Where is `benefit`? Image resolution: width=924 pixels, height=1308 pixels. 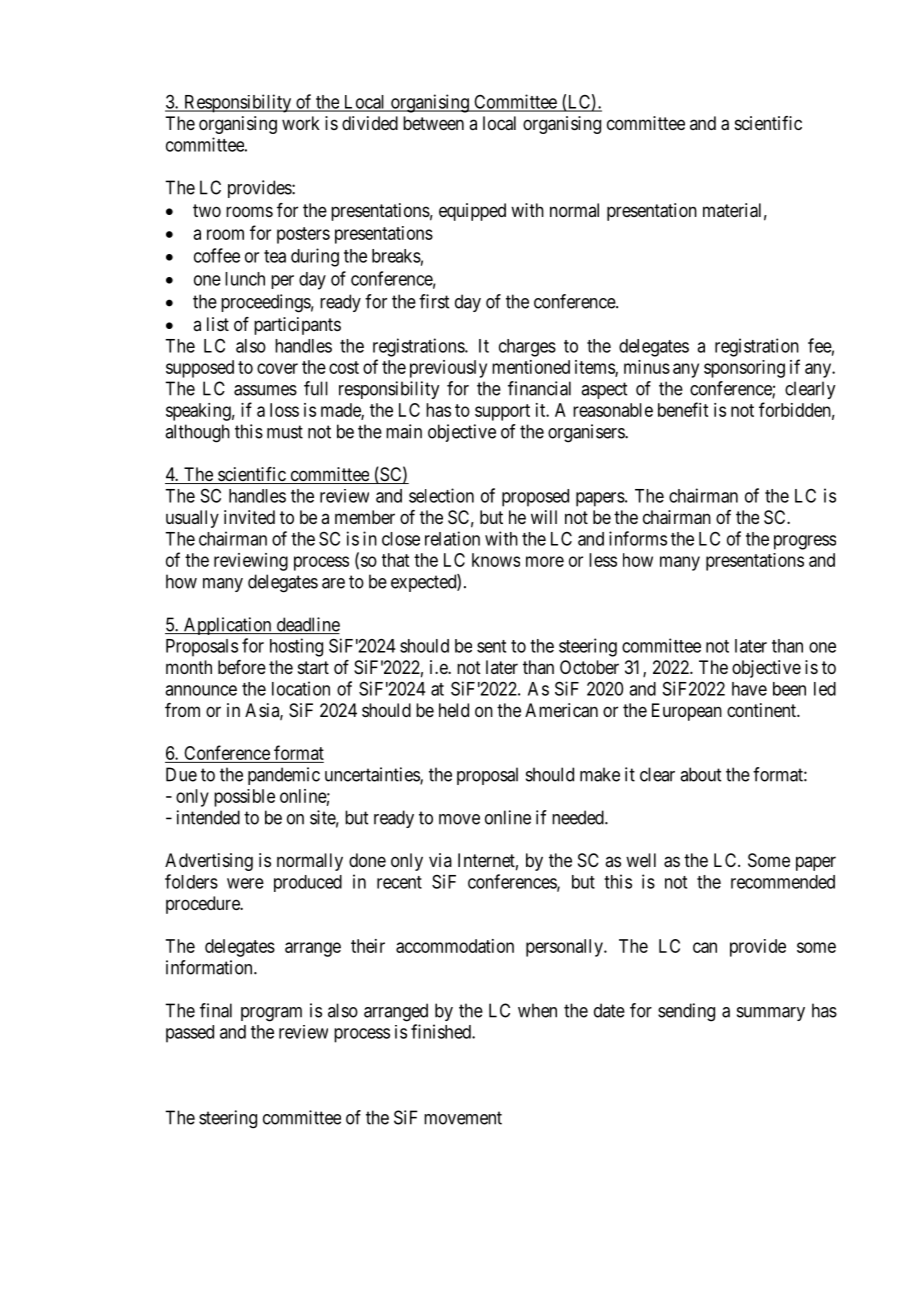
benefit is located at coordinates (683, 409).
